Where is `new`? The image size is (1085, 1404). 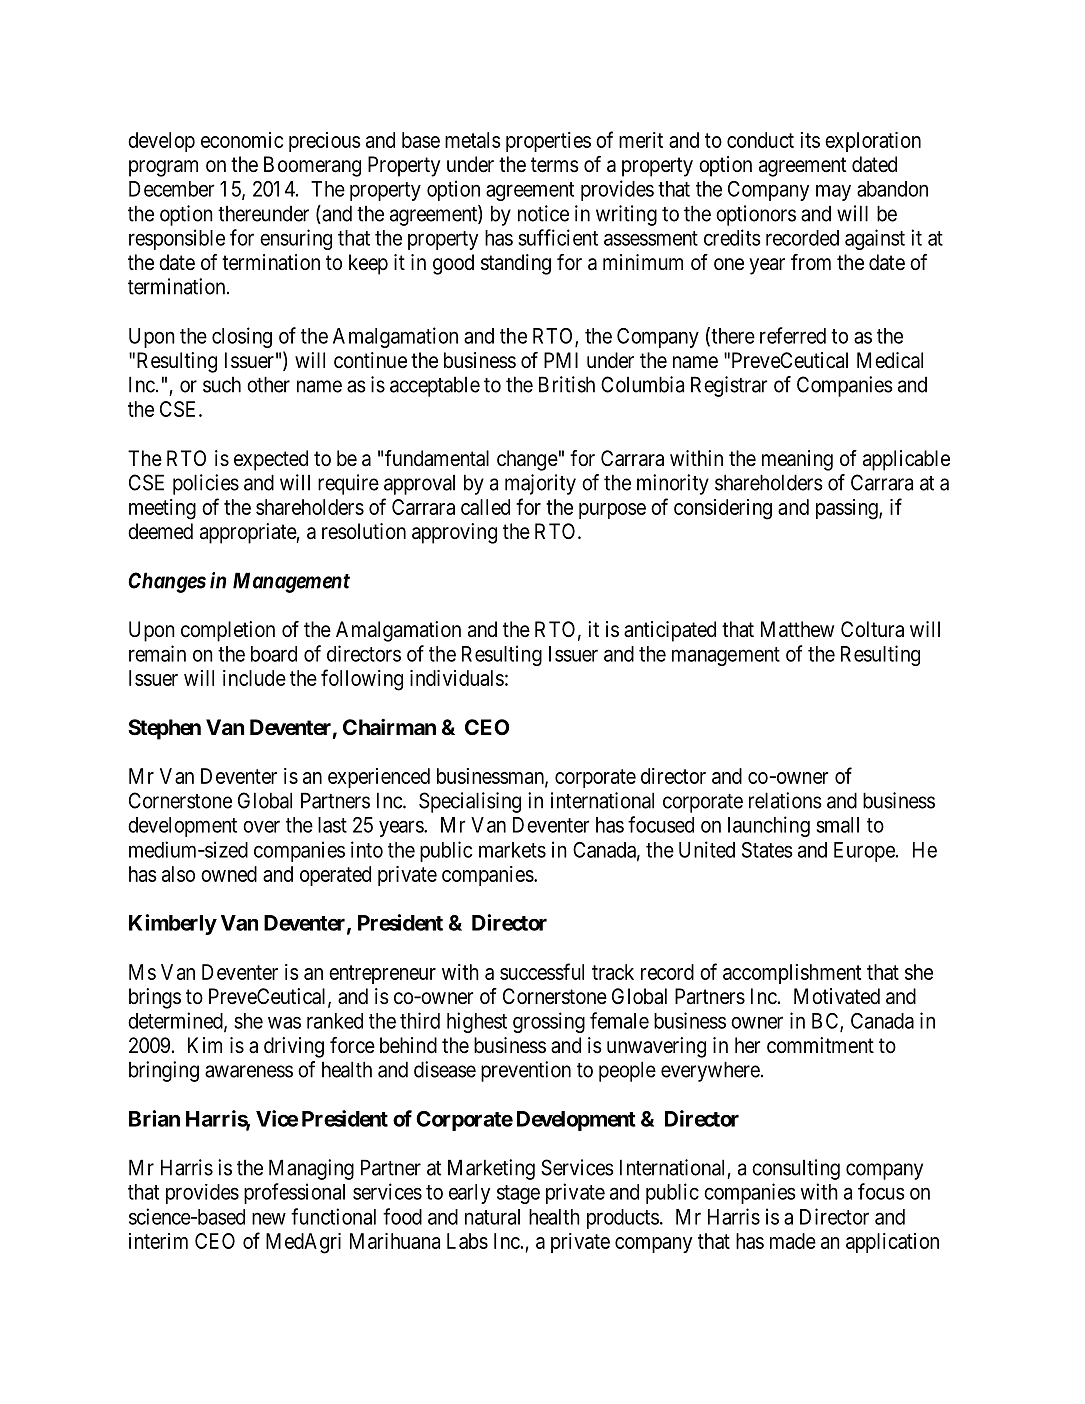
new is located at coordinates (269, 1218).
